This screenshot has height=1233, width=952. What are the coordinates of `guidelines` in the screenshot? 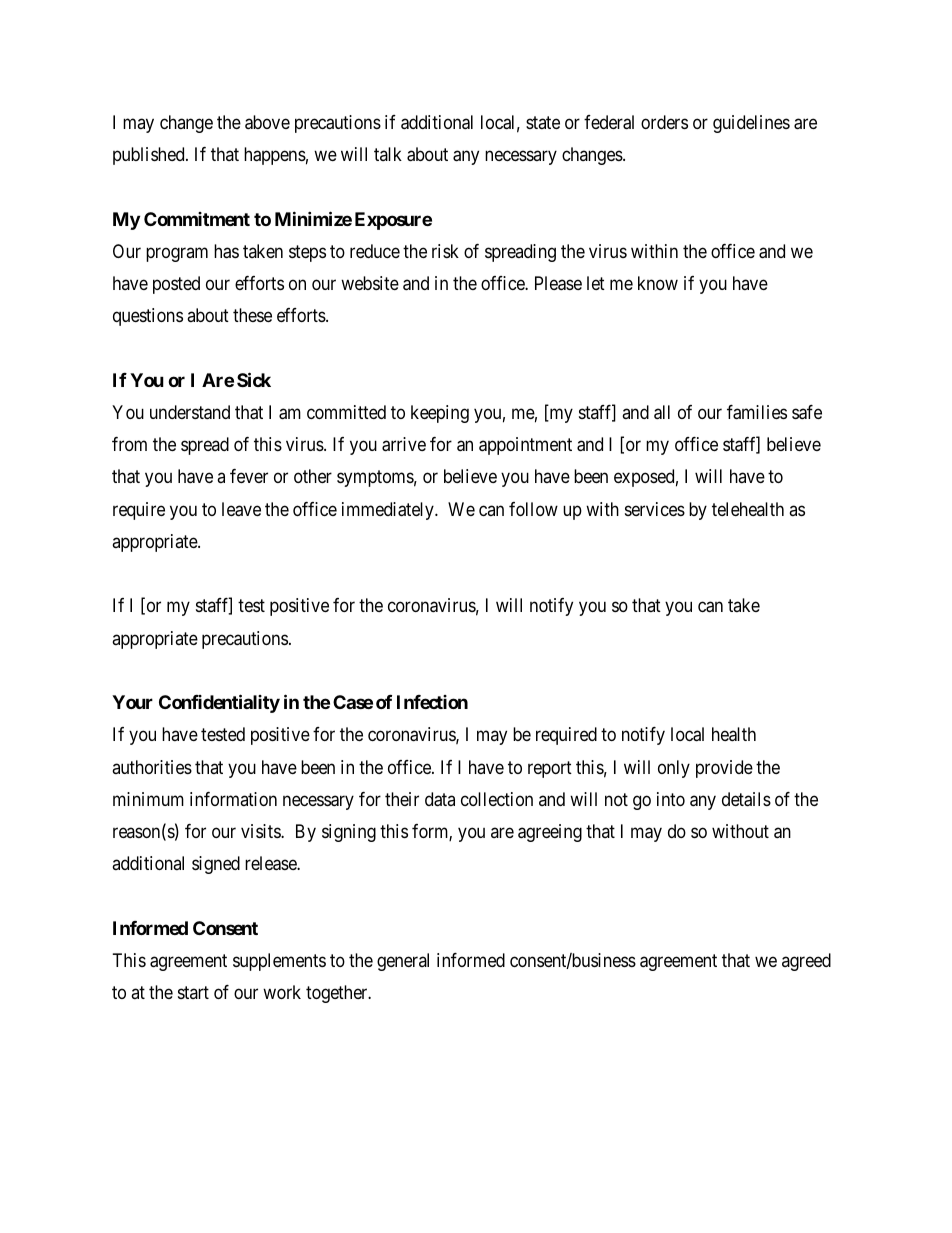 It's located at (751, 124).
